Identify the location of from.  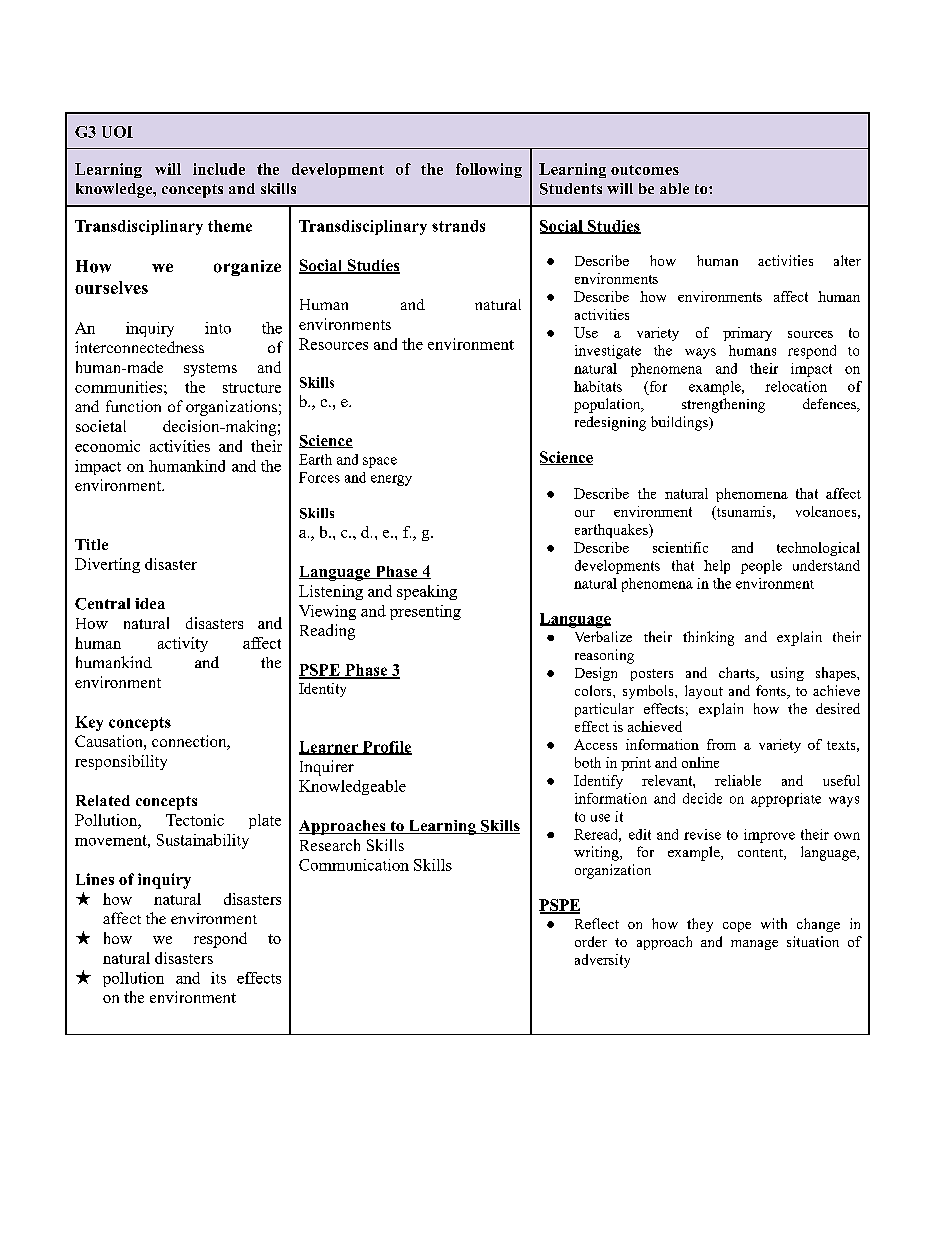
(721, 744).
